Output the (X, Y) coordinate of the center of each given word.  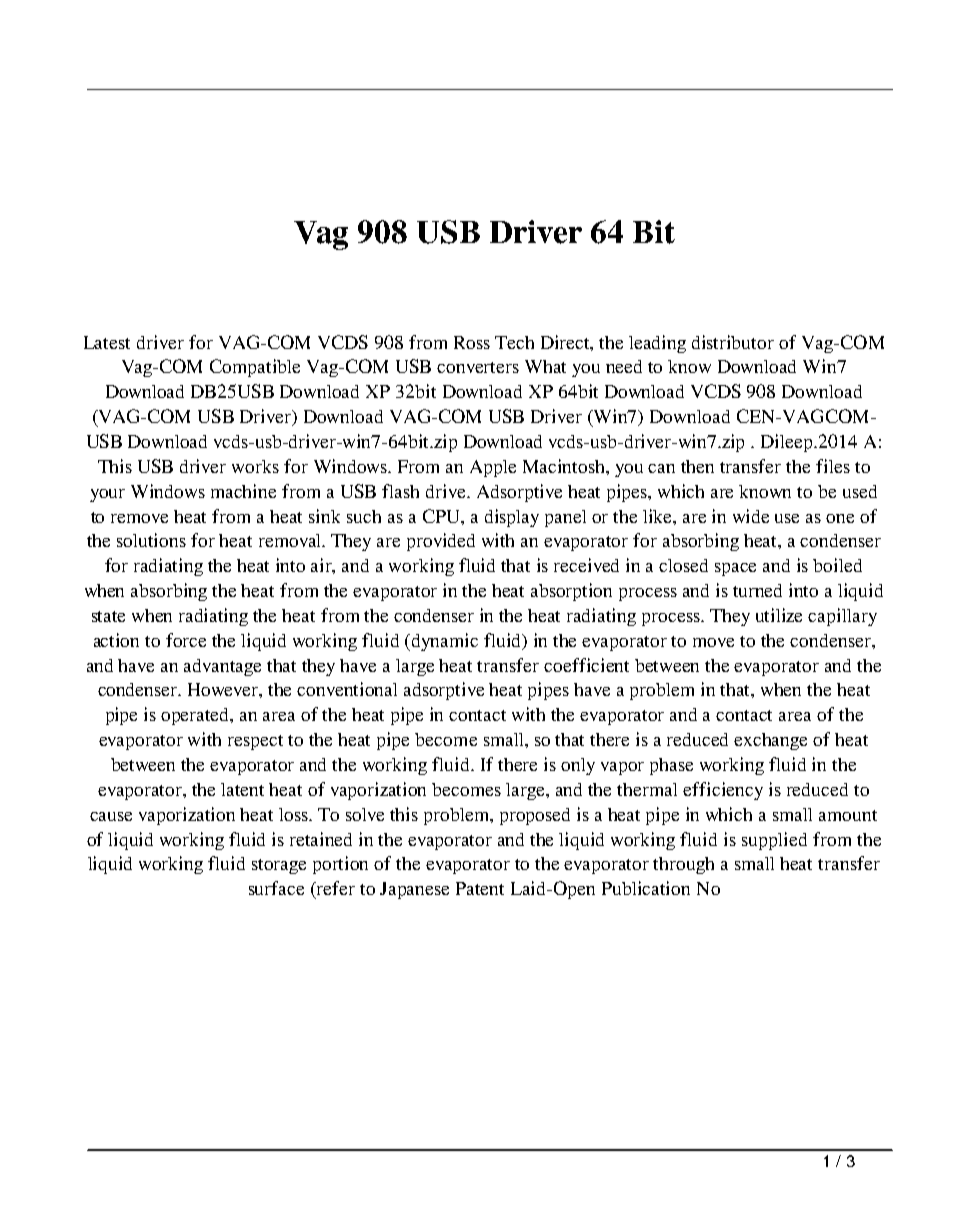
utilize (779, 615)
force (186, 640)
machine (243, 491)
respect (255, 742)
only (578, 766)
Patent (480, 888)
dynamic (445, 642)
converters (478, 367)
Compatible (255, 368)
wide (751, 516)
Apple (493, 468)
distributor (733, 342)
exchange (770, 741)
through (683, 865)
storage (279, 866)
